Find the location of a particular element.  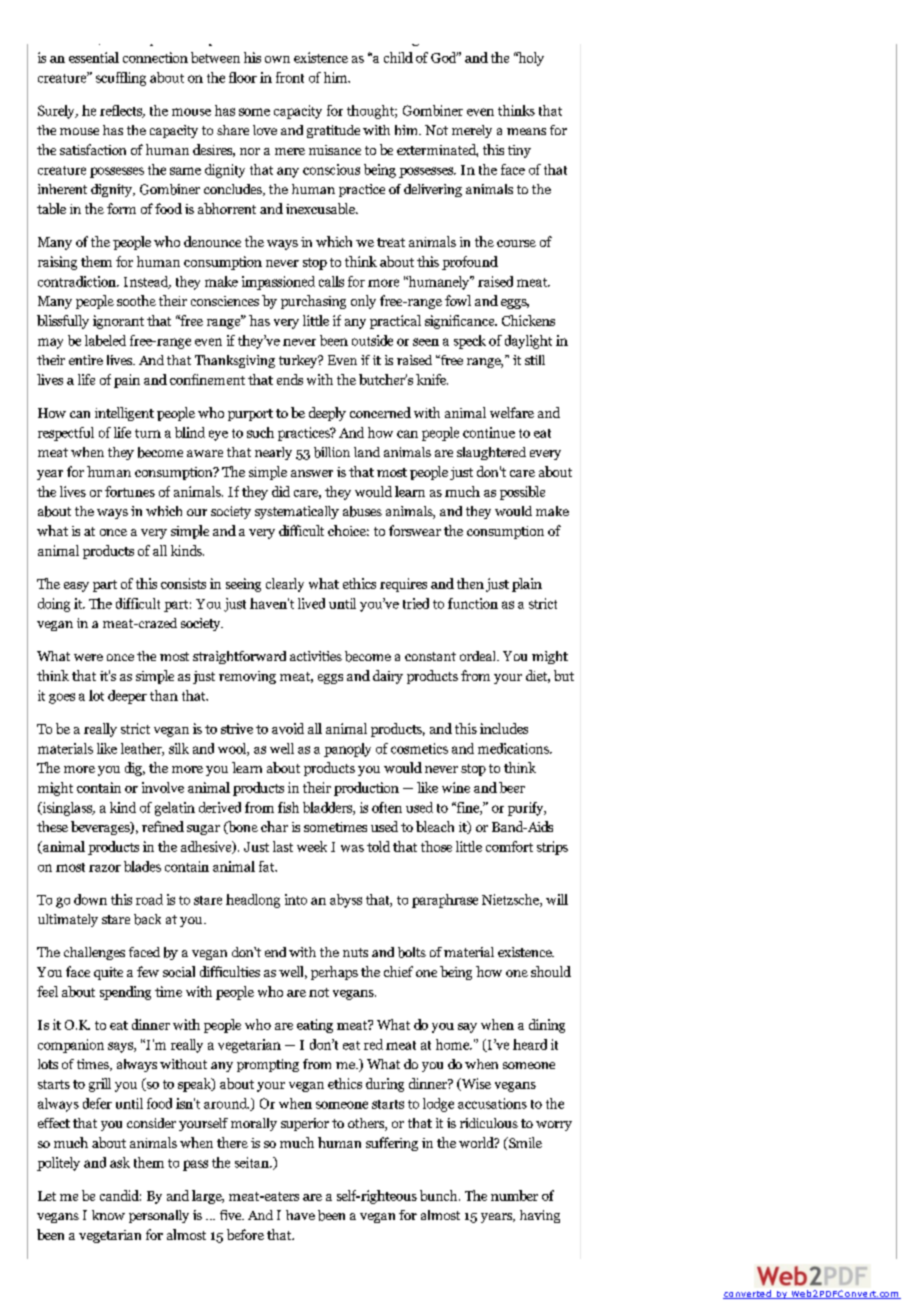

scuffling is located at coordinates (121, 79).
